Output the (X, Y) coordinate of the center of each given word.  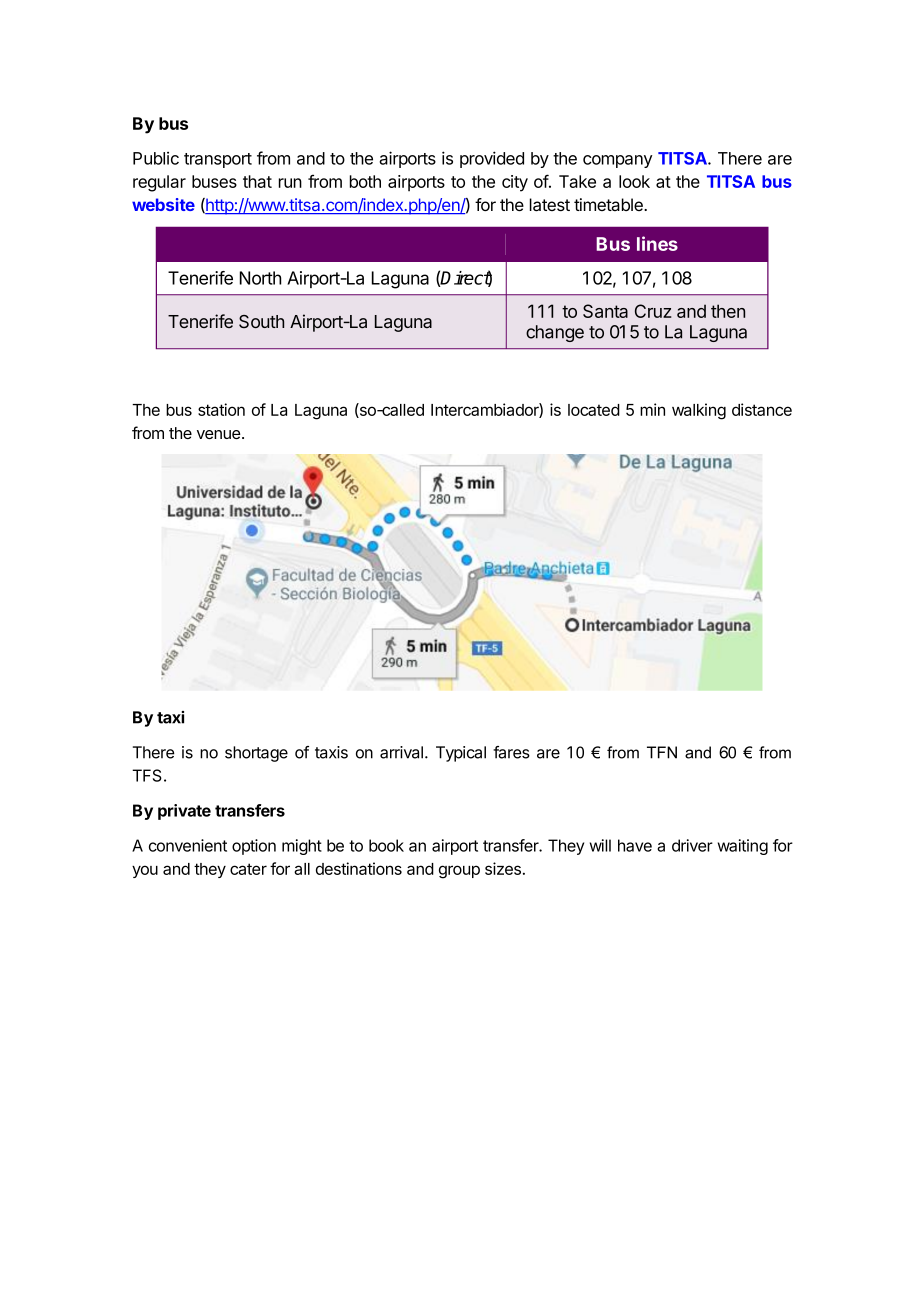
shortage (256, 754)
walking (699, 411)
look (634, 181)
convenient (188, 845)
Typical (461, 754)
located (594, 410)
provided (492, 159)
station (221, 409)
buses (214, 181)
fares (511, 752)
